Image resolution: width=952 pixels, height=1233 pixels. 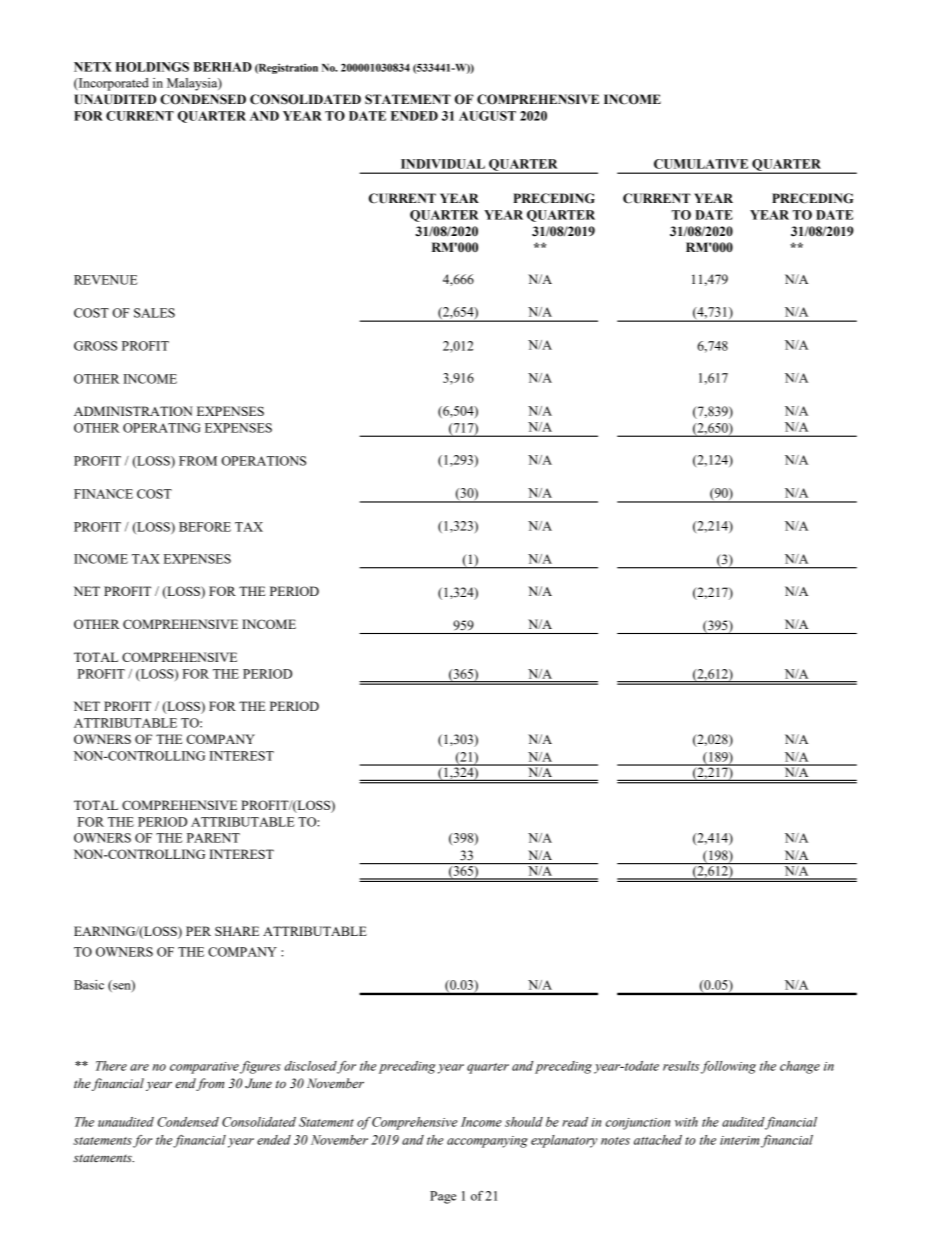 What do you see at coordinates (681, 1066) in the page?
I see `results` at bounding box center [681, 1066].
